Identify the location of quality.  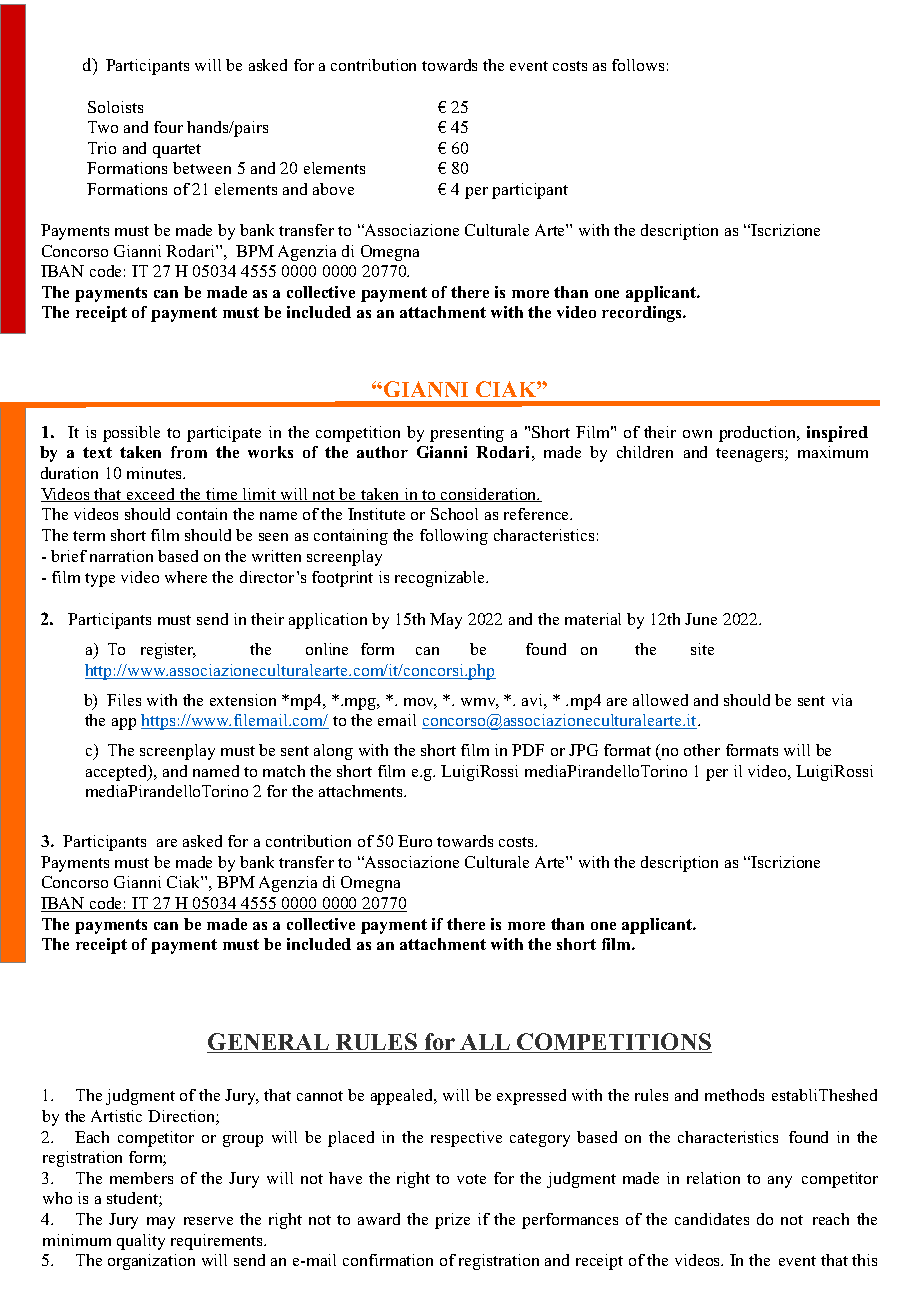
(141, 1242).
